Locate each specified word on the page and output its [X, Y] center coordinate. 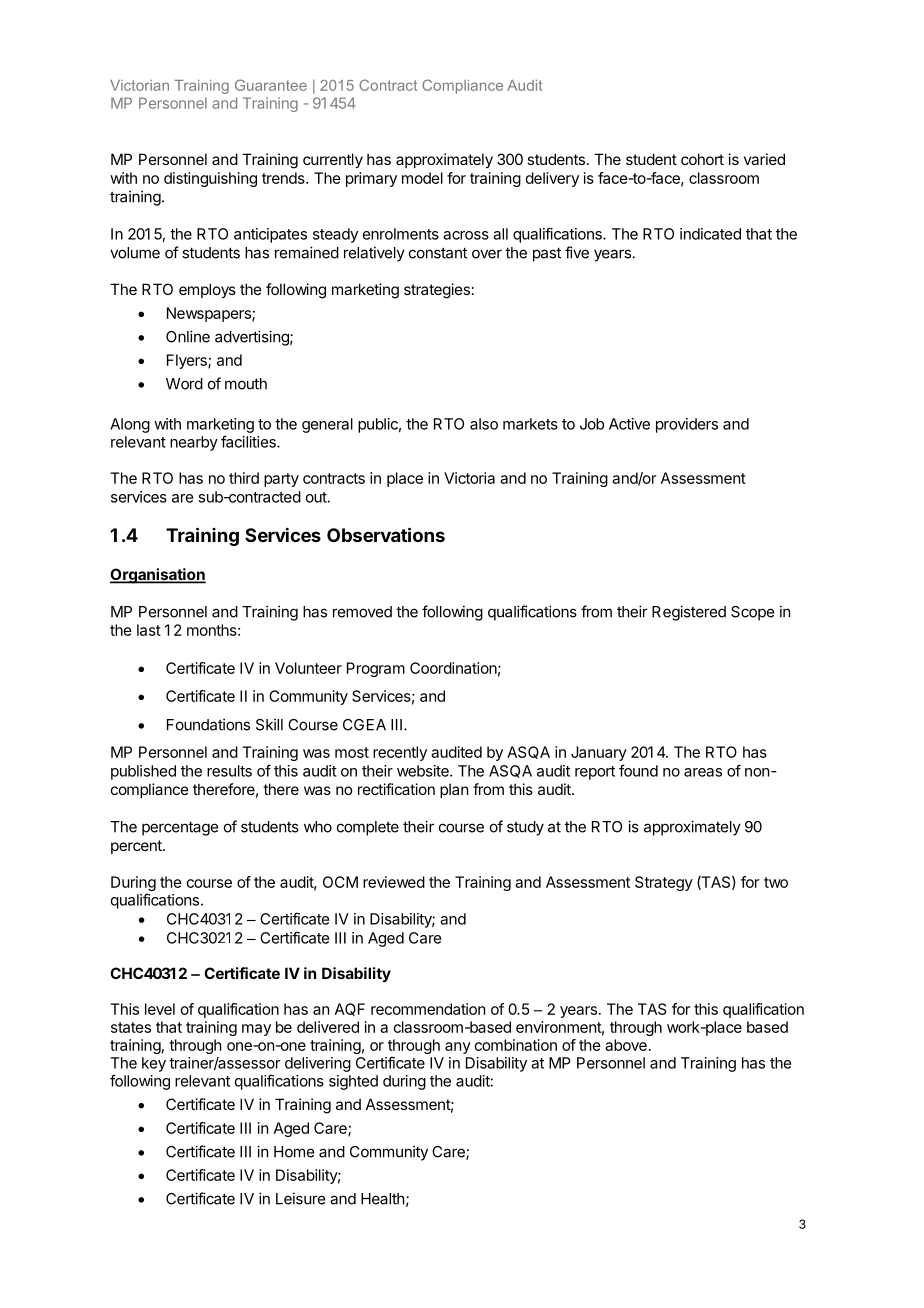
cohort [702, 159]
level [160, 1009]
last [149, 630]
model [422, 178]
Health [383, 1199]
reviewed [394, 882]
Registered [689, 613]
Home [294, 1152]
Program [376, 669]
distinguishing [210, 179]
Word [184, 384]
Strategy [664, 883]
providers [687, 425]
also [484, 424]
